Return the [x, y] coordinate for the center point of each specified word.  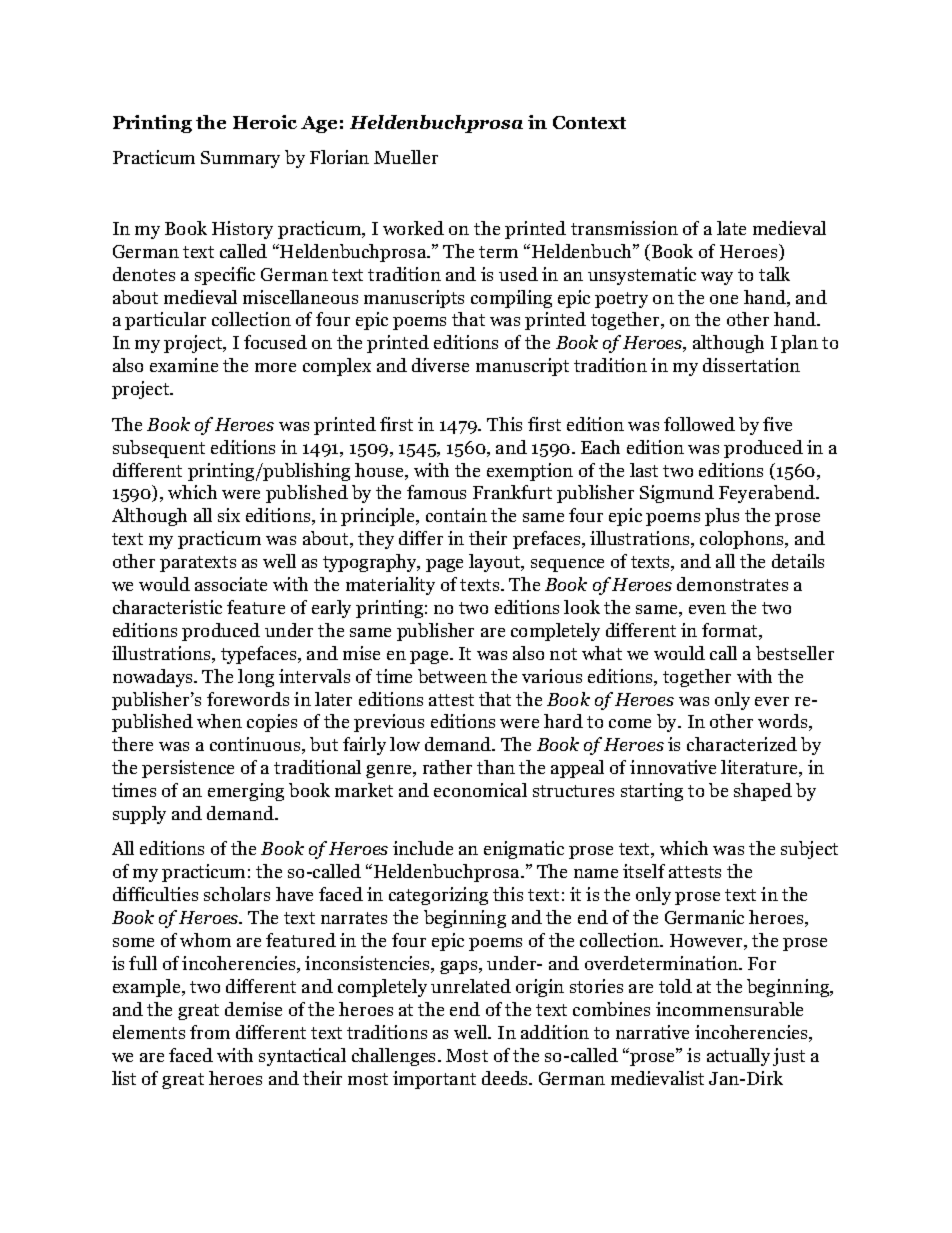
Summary [240, 159]
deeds [506, 1078]
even [707, 609]
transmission [624, 228]
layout [496, 563]
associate [231, 584]
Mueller [406, 157]
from [210, 1032]
